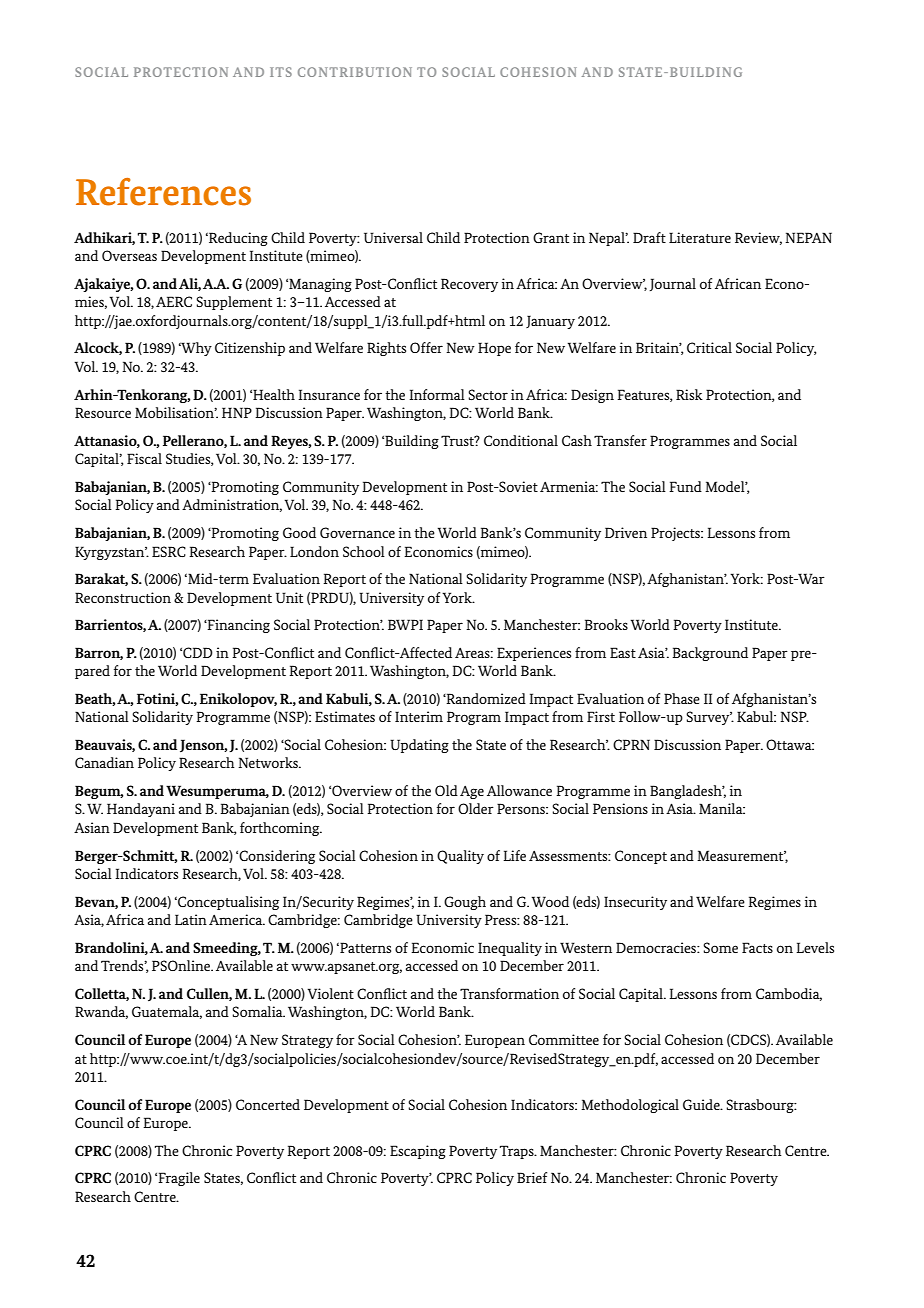 The image size is (924, 1308). I want to click on Guide, so click(702, 1104).
